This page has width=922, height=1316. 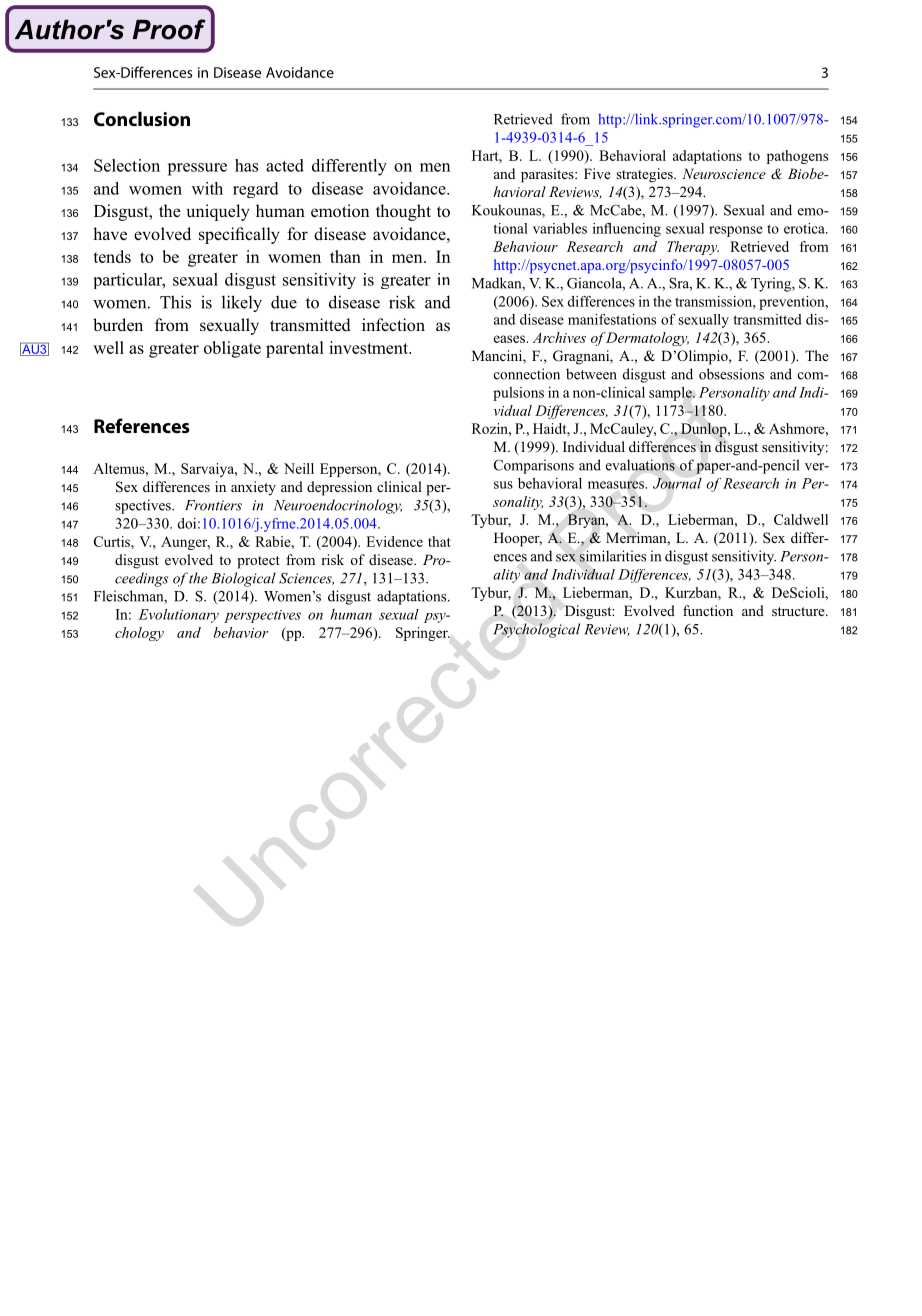 I want to click on parasites, so click(x=548, y=175).
